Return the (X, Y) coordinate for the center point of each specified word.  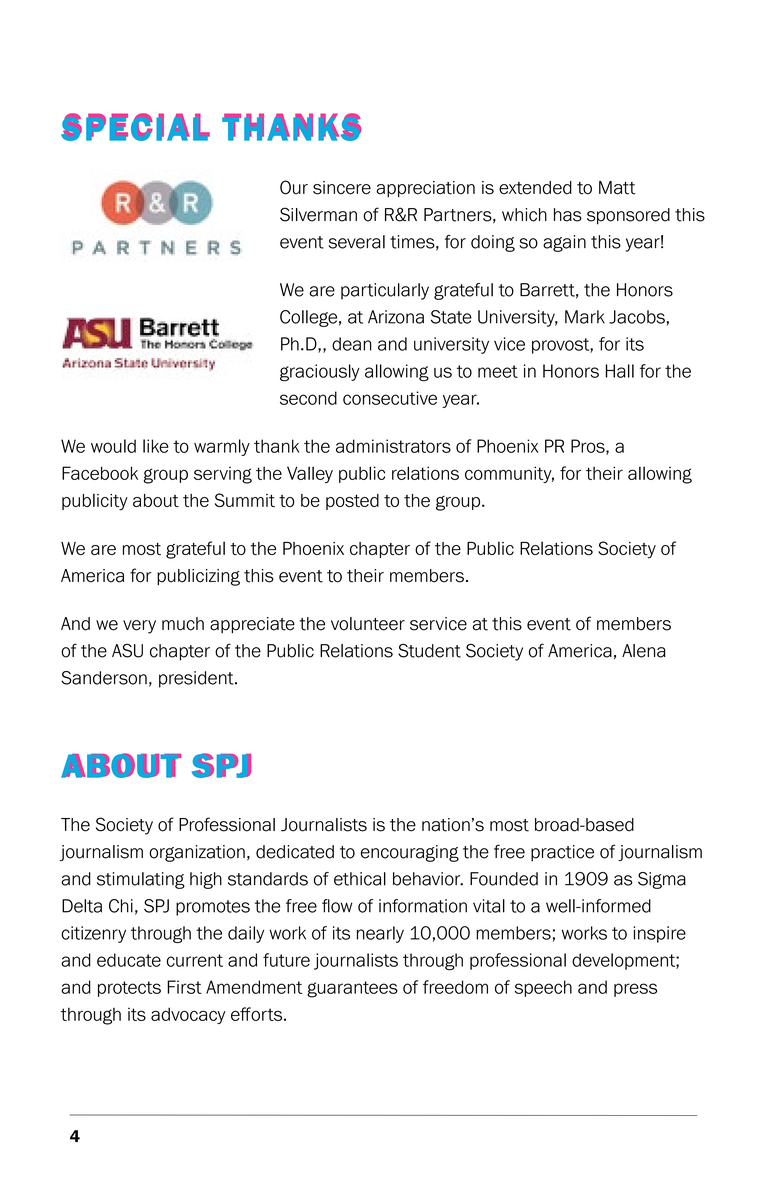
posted (352, 502)
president (197, 679)
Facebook (100, 473)
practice (562, 853)
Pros (589, 447)
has (568, 215)
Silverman (318, 214)
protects (129, 989)
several (357, 242)
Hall (620, 371)
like (156, 446)
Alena (644, 651)
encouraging (410, 853)
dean (352, 344)
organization (197, 853)
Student (429, 650)
